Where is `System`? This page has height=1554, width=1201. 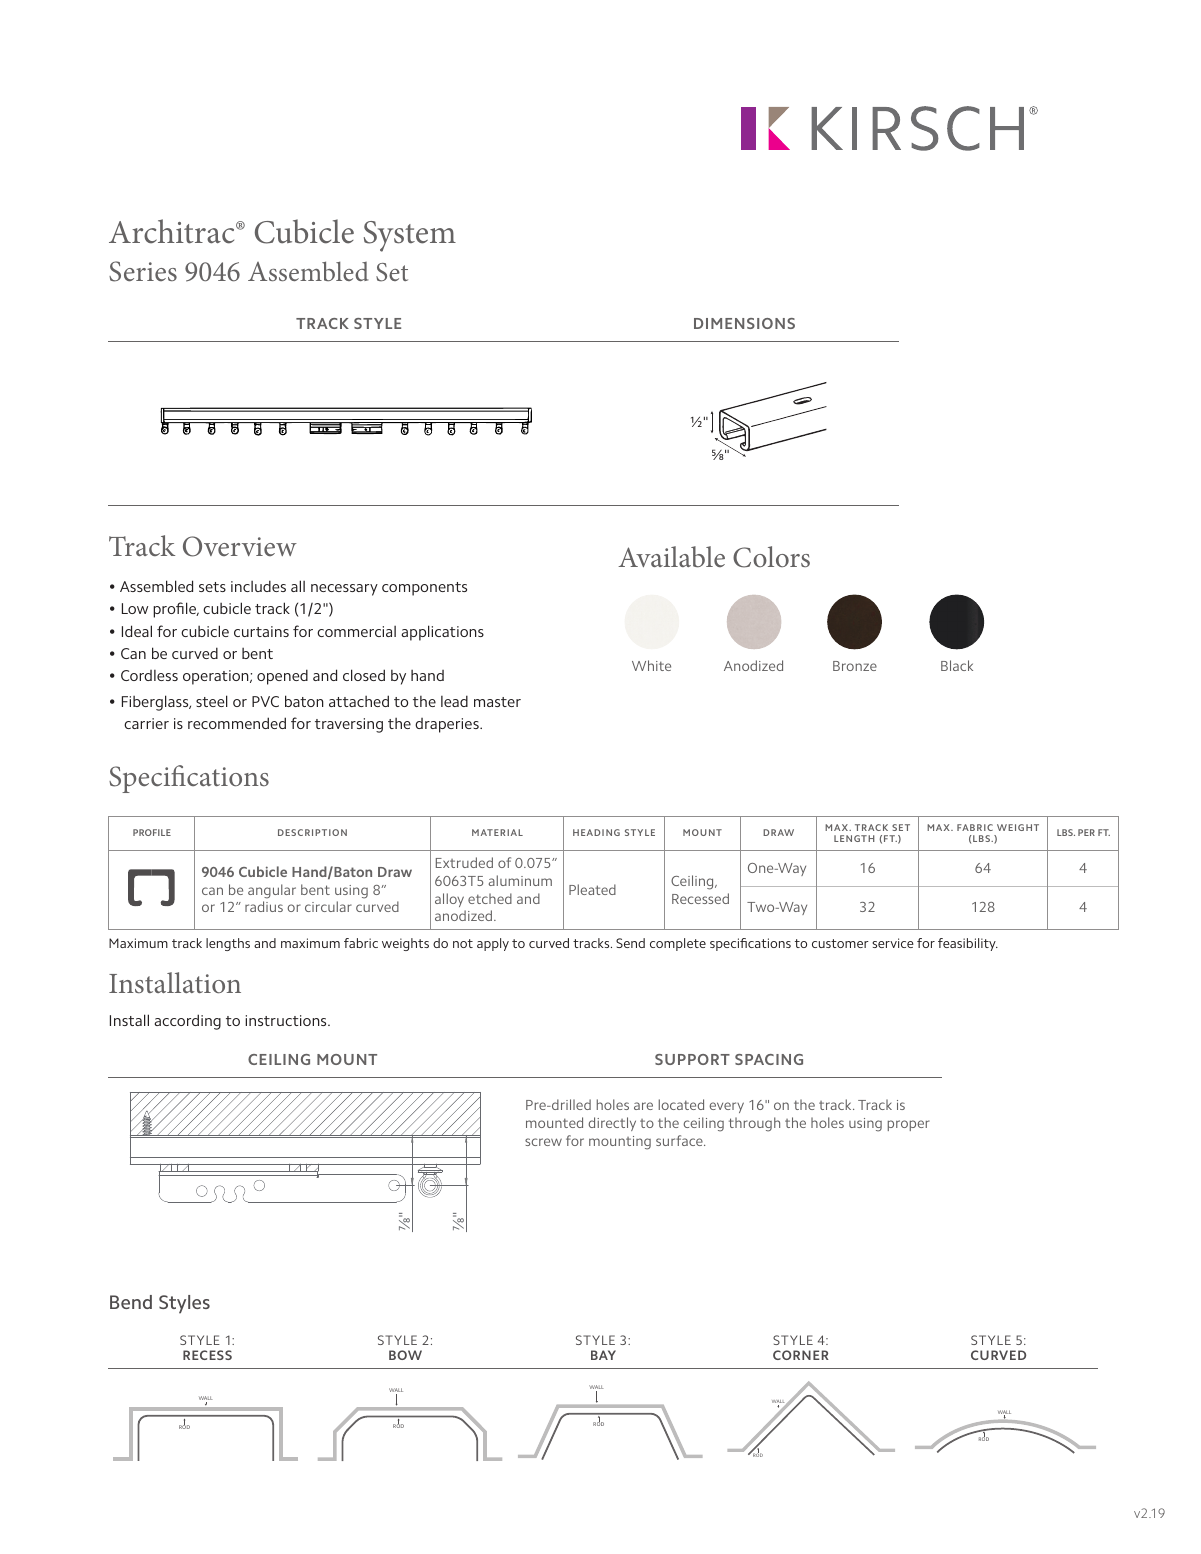 System is located at coordinates (410, 236).
